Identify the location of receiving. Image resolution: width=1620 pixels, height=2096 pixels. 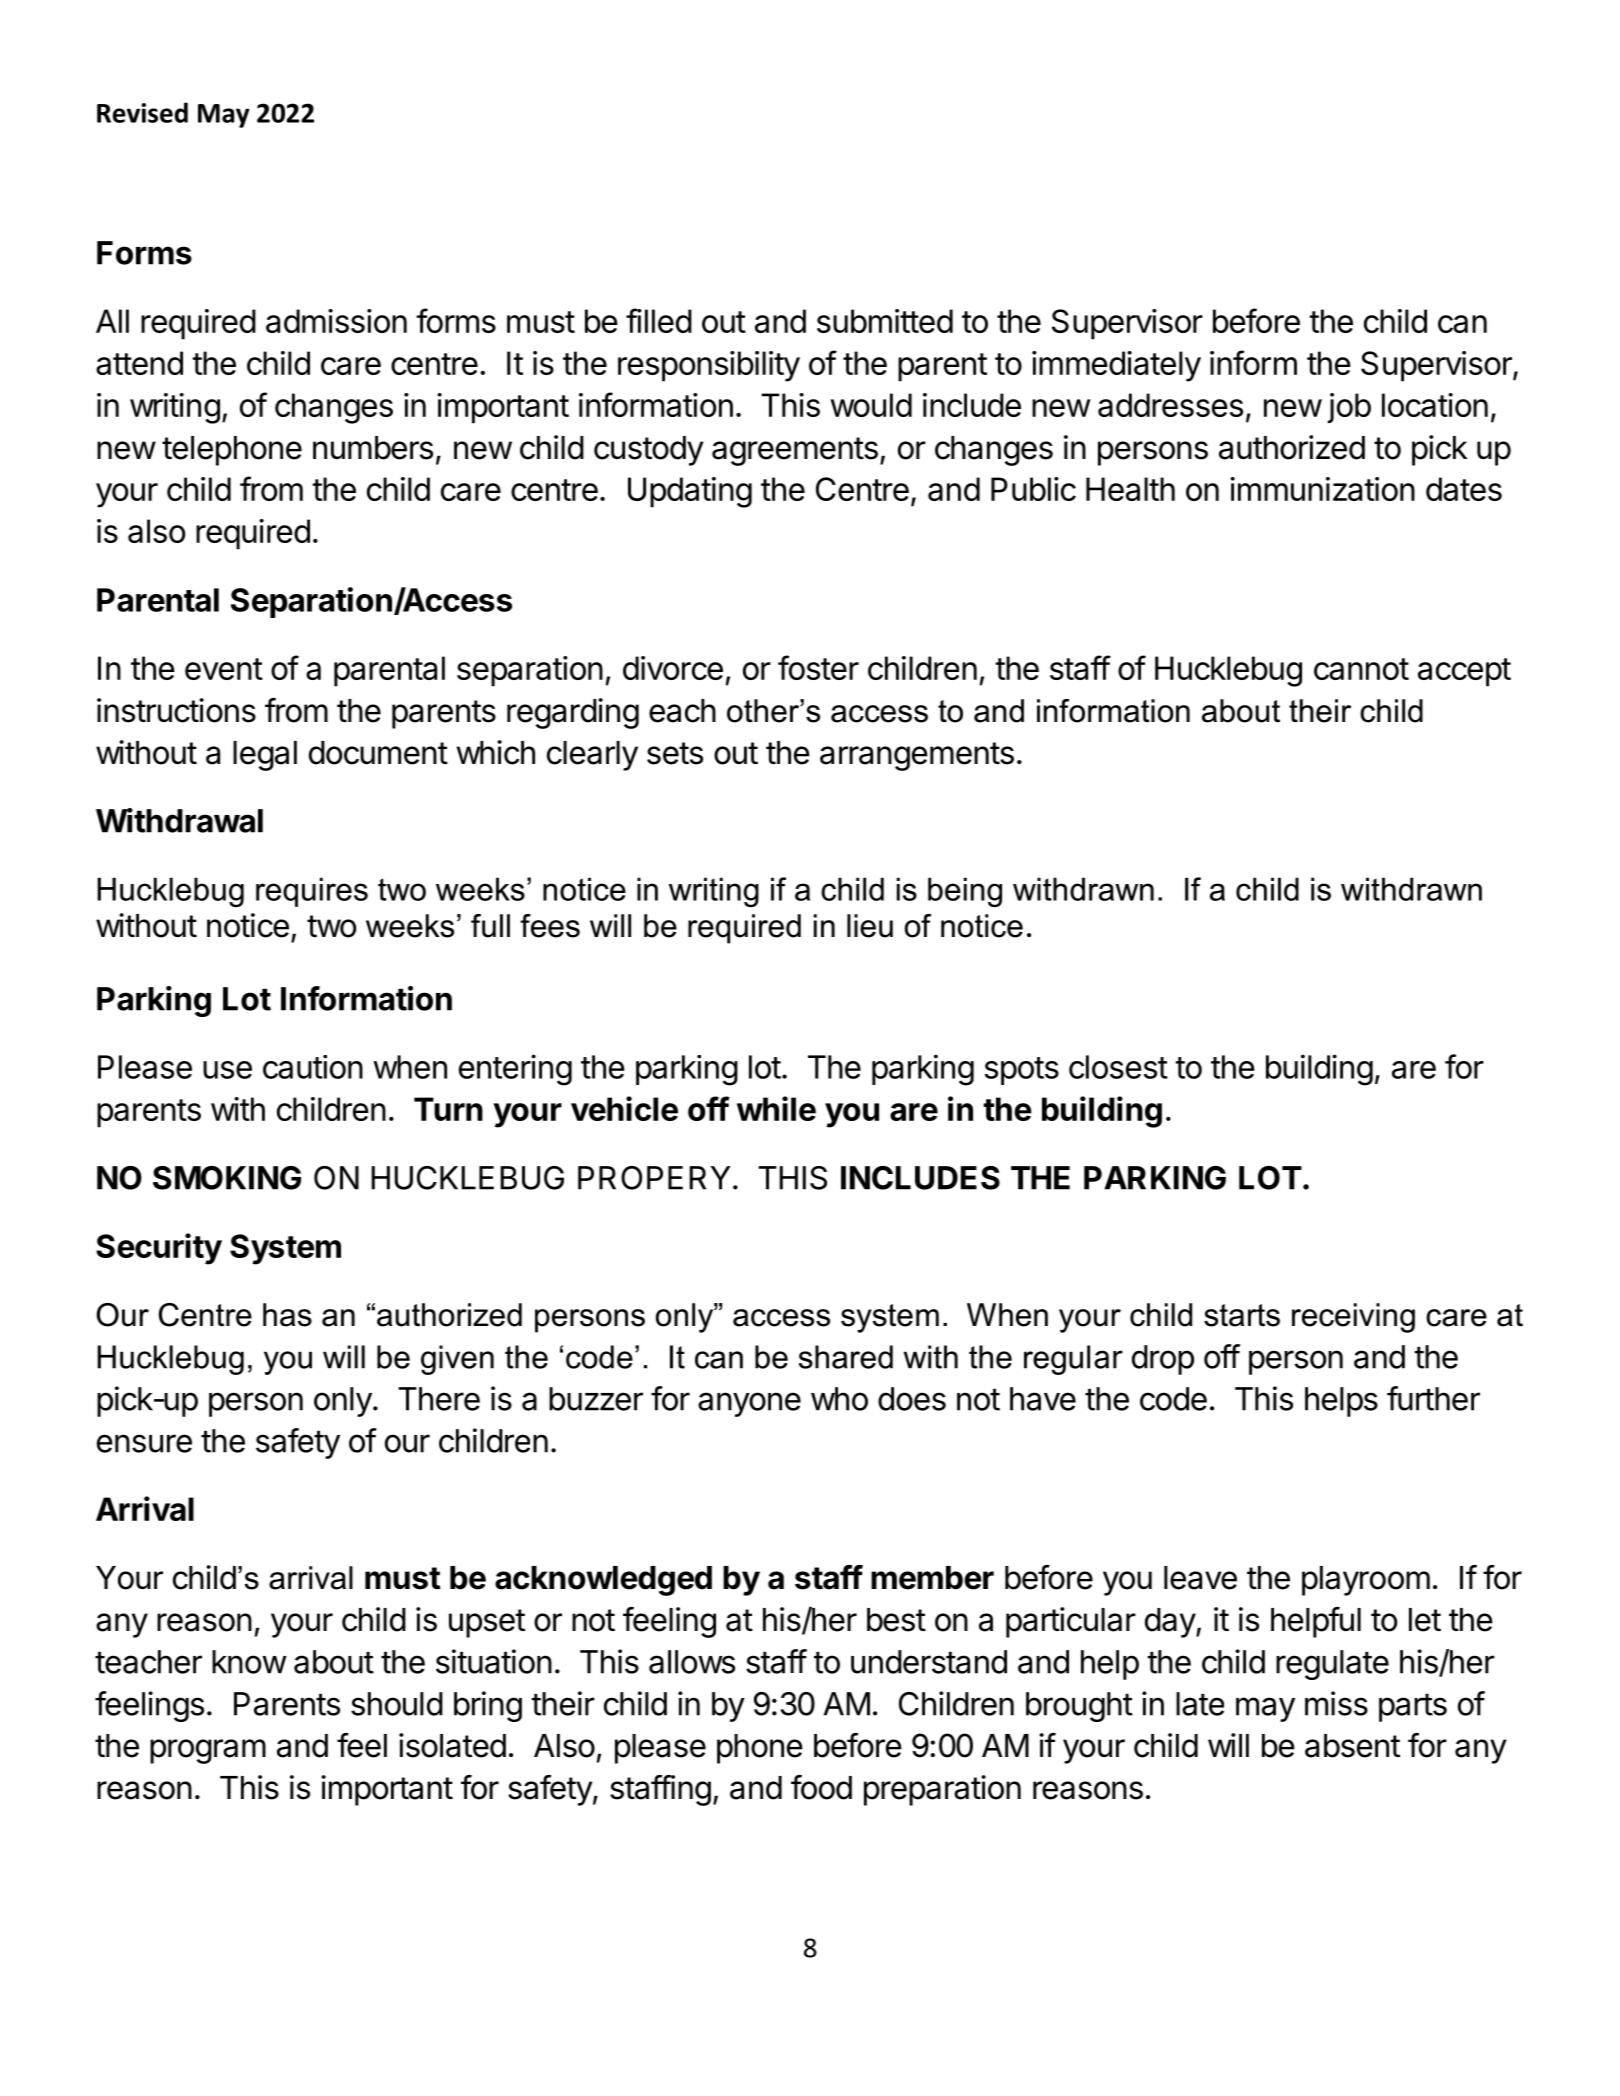
(1353, 1318).
